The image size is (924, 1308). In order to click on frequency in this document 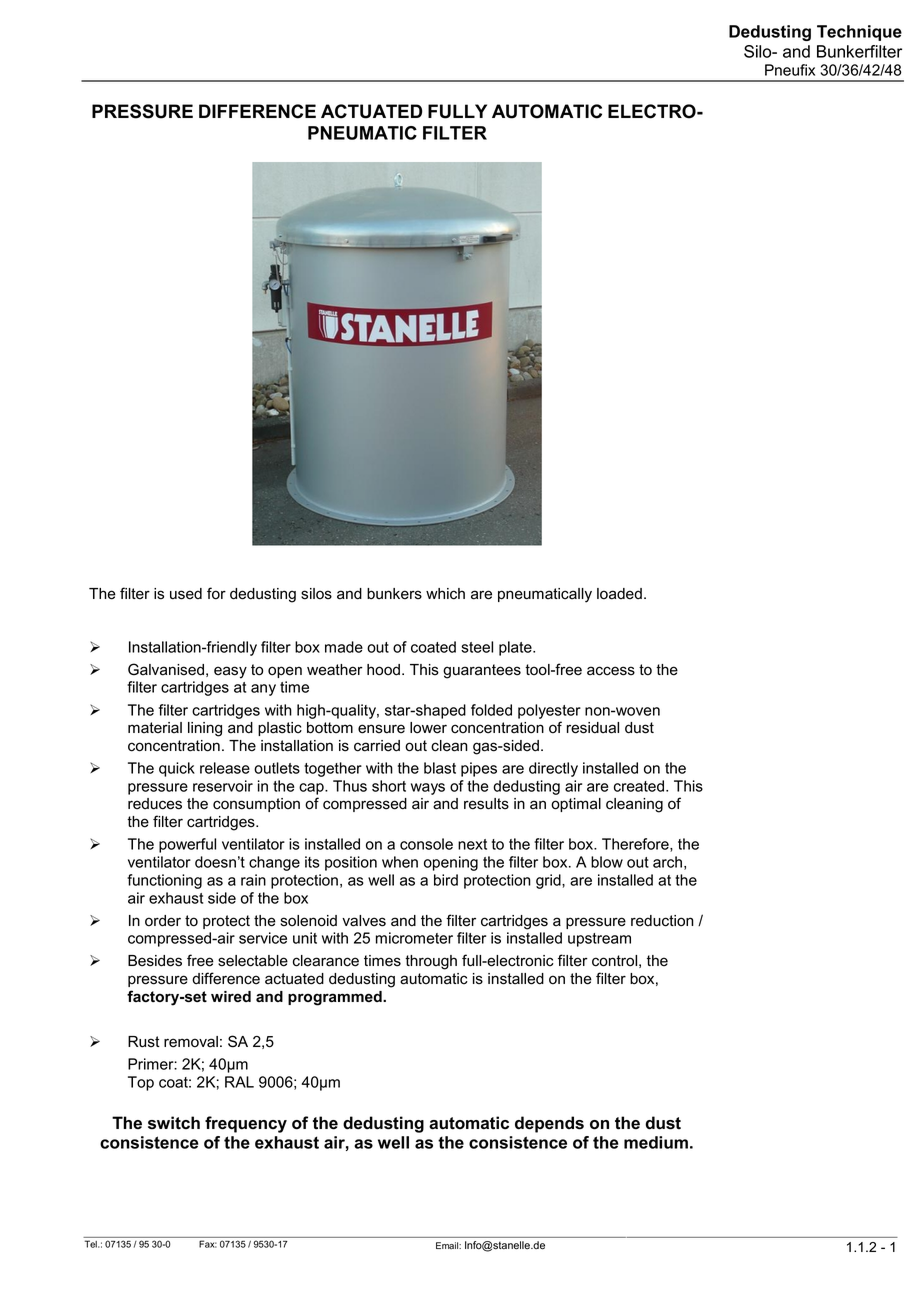, I will do `click(246, 1124)`.
